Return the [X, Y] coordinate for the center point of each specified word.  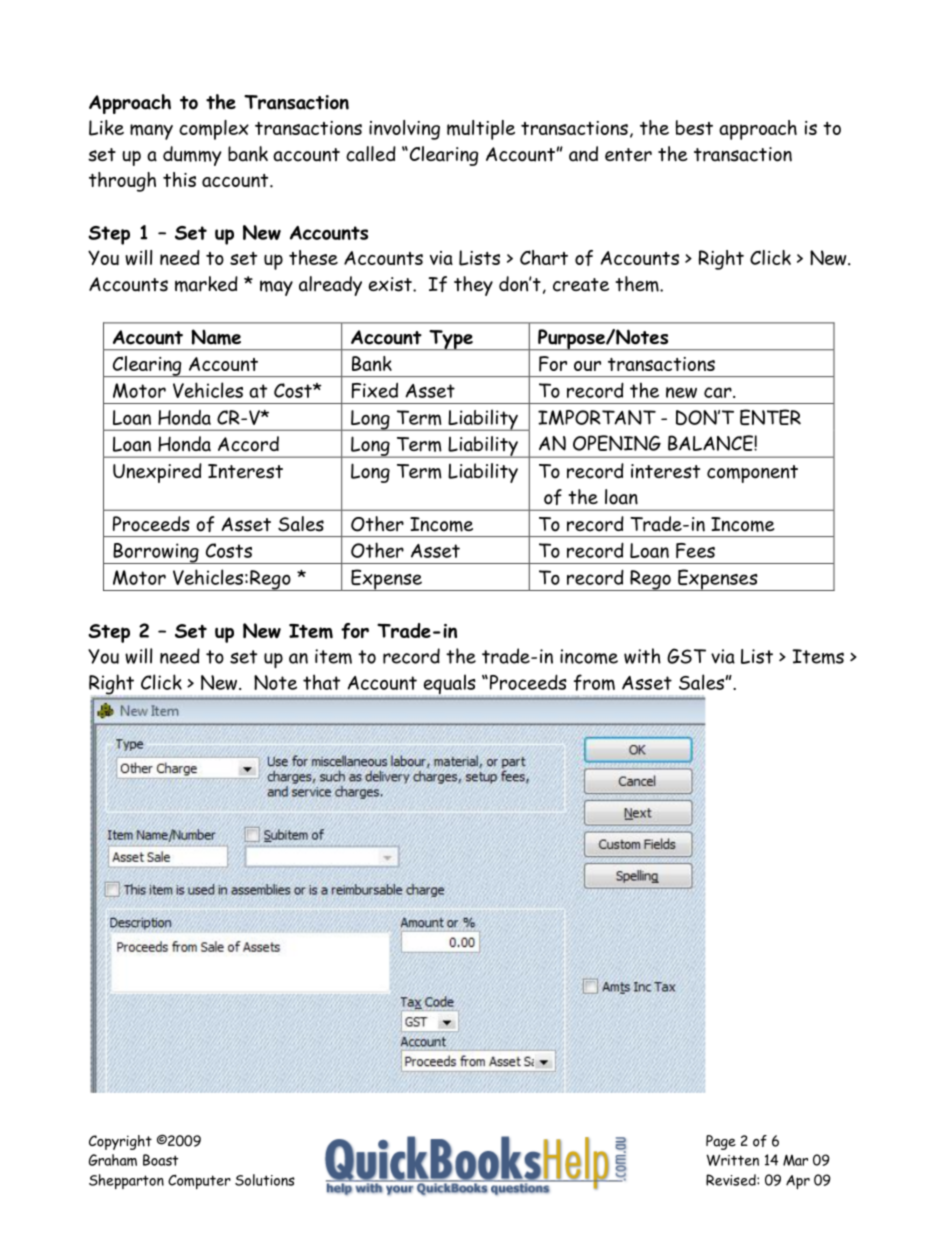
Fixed [375, 390]
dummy [192, 156]
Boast [160, 1160]
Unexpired [157, 473]
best [694, 127]
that [321, 682]
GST [686, 656]
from [594, 682]
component [752, 474]
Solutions [265, 1180]
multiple [481, 130]
